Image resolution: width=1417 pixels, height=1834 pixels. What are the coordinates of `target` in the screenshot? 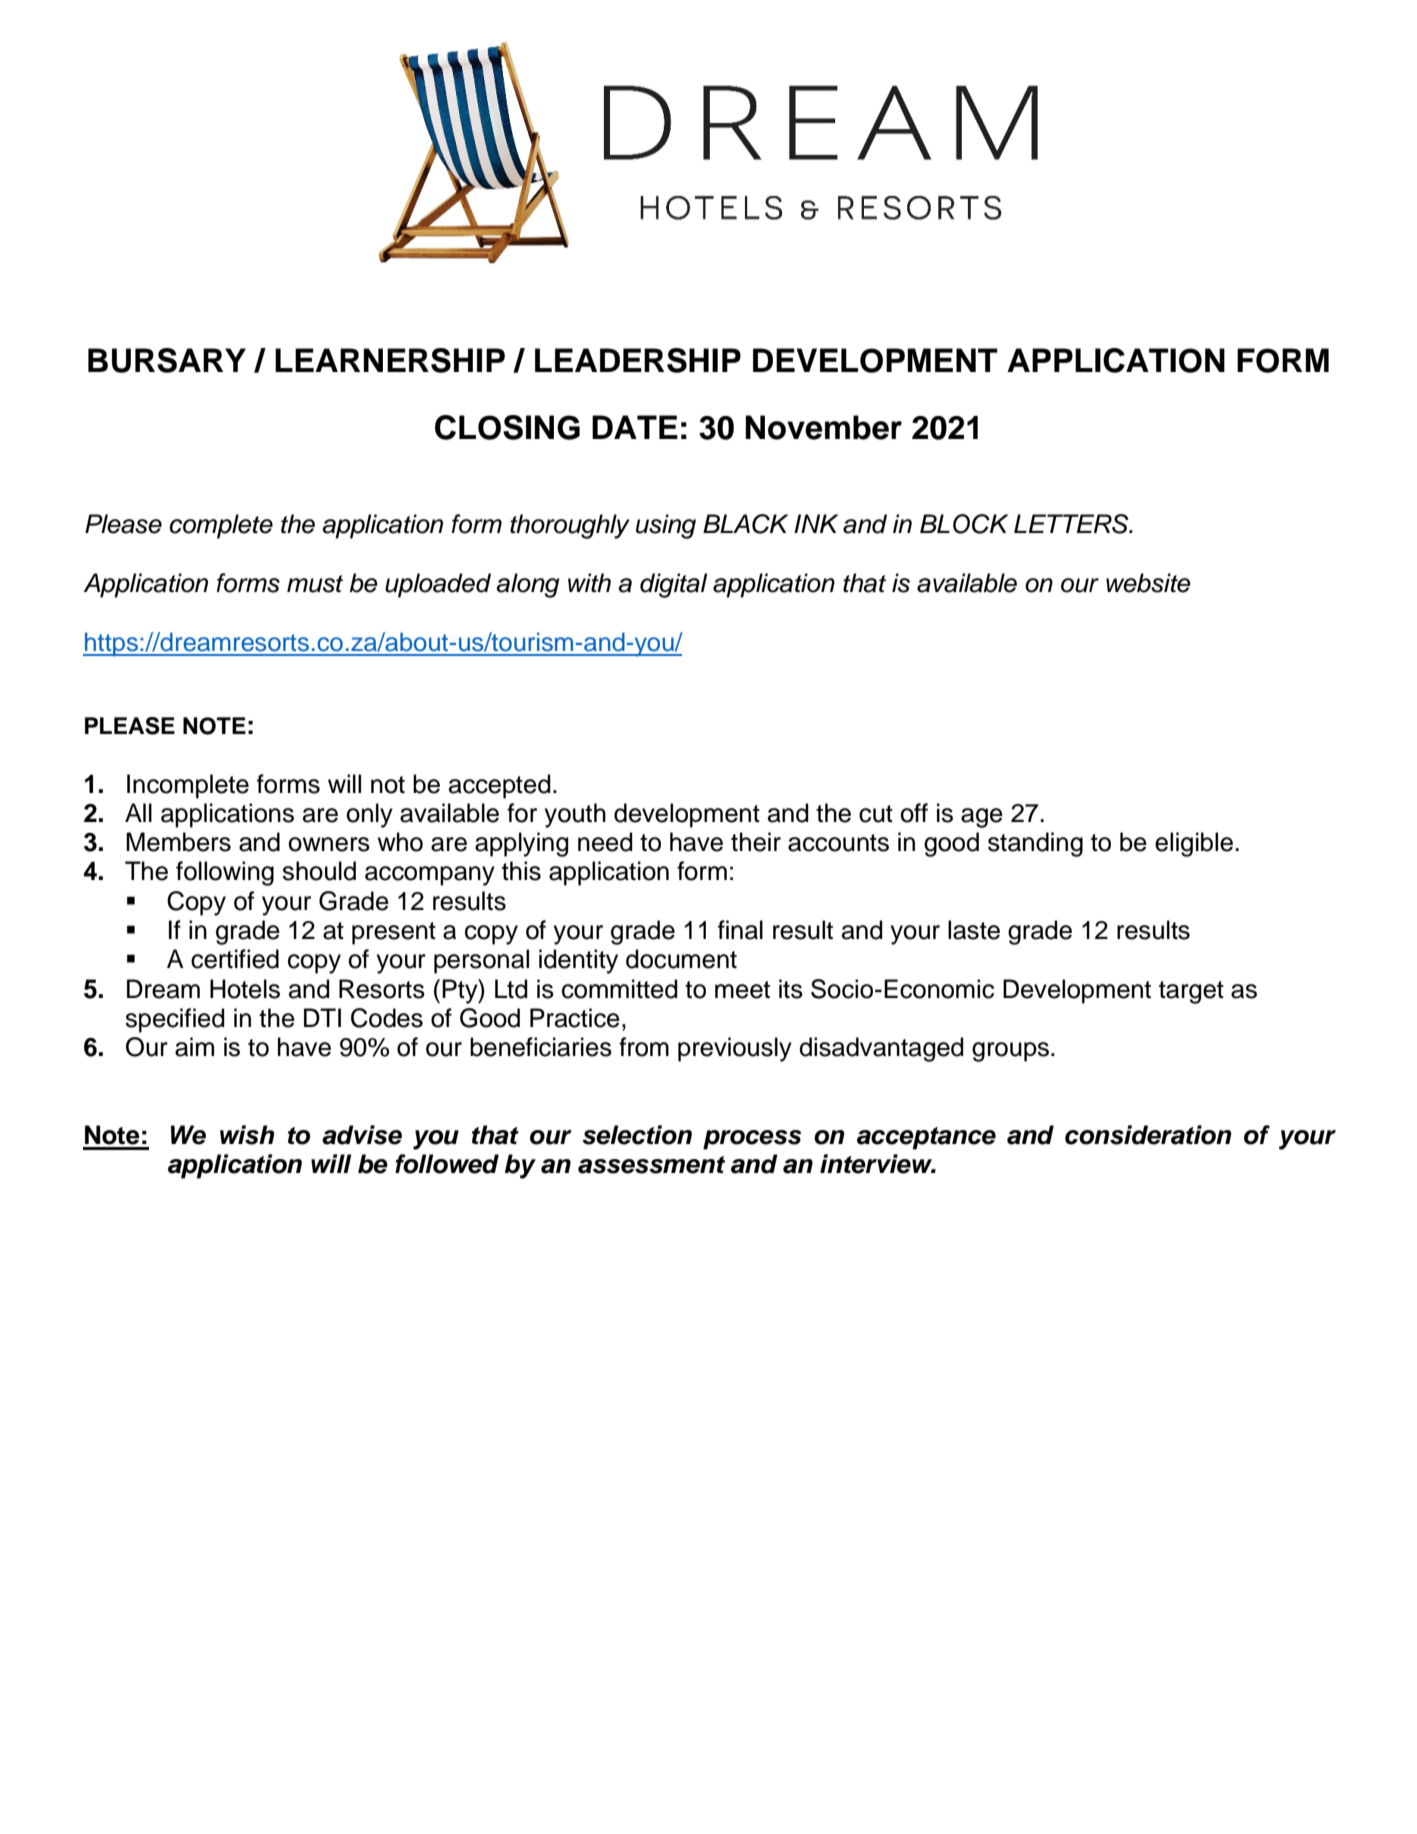 It's located at (1191, 992).
